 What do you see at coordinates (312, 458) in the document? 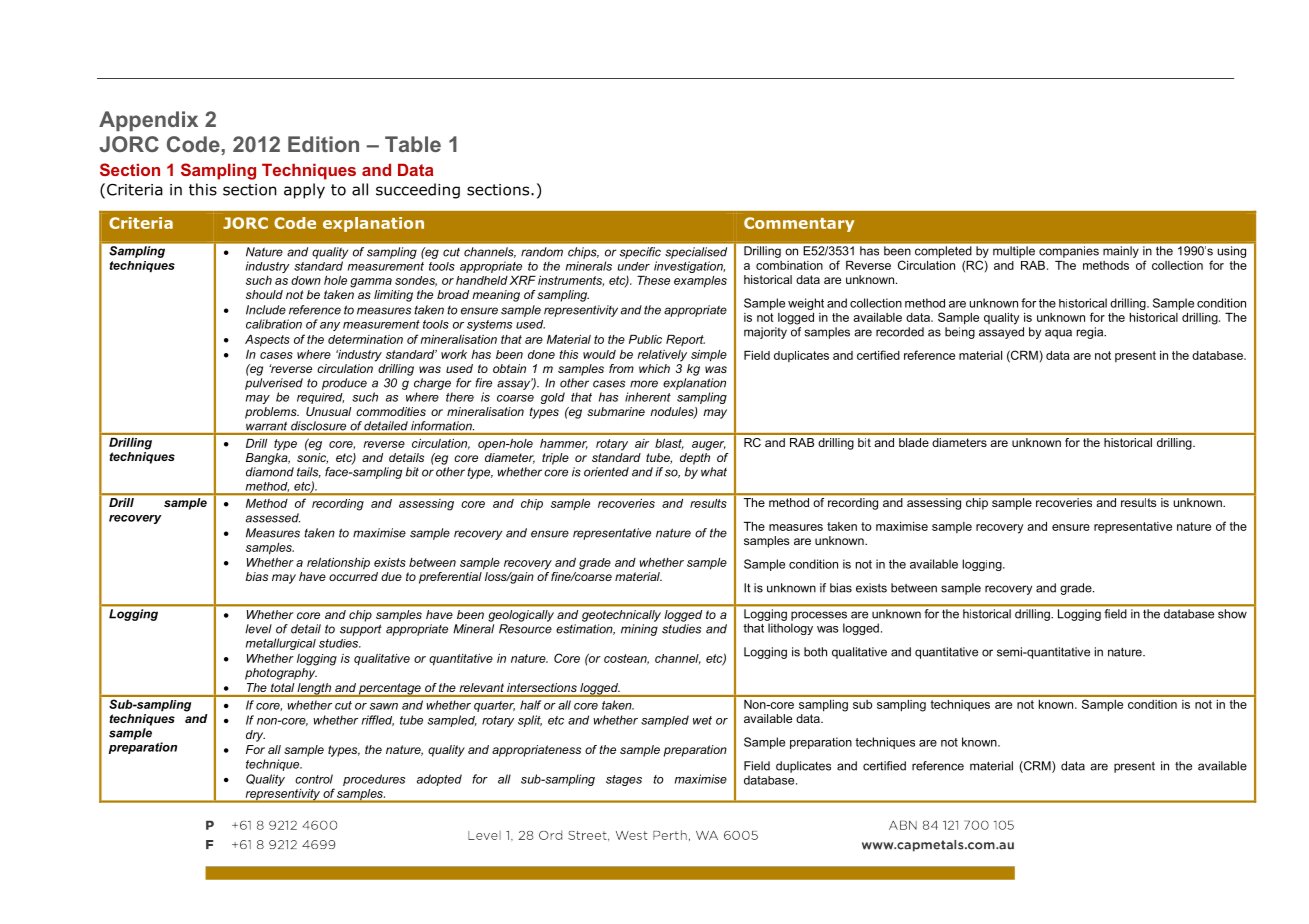
I see `sonic` at bounding box center [312, 458].
